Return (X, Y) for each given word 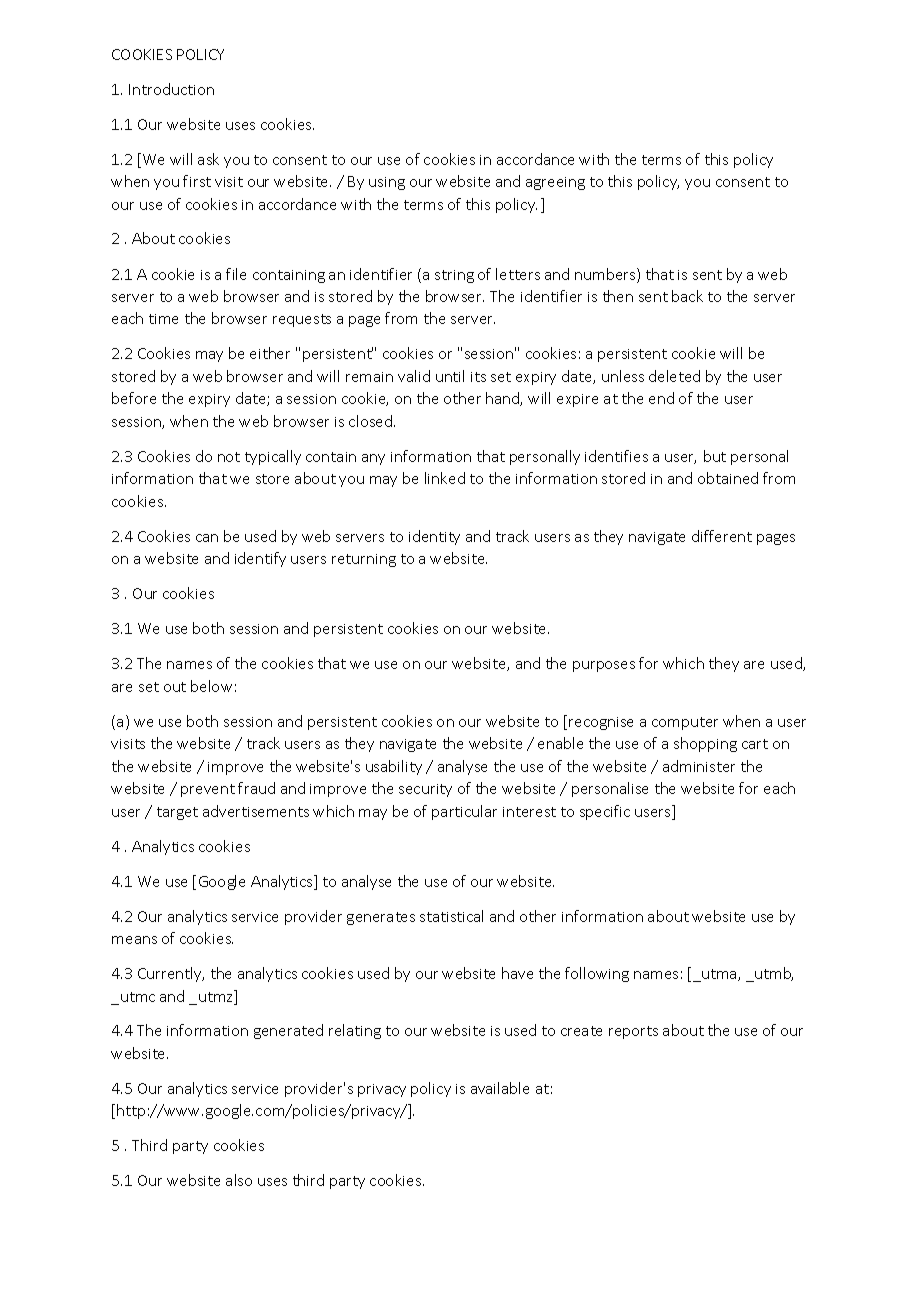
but (715, 456)
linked (445, 478)
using (387, 183)
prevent (208, 790)
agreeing (555, 183)
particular (464, 812)
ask (208, 159)
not (229, 457)
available (500, 1088)
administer (699, 766)
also (239, 1180)
